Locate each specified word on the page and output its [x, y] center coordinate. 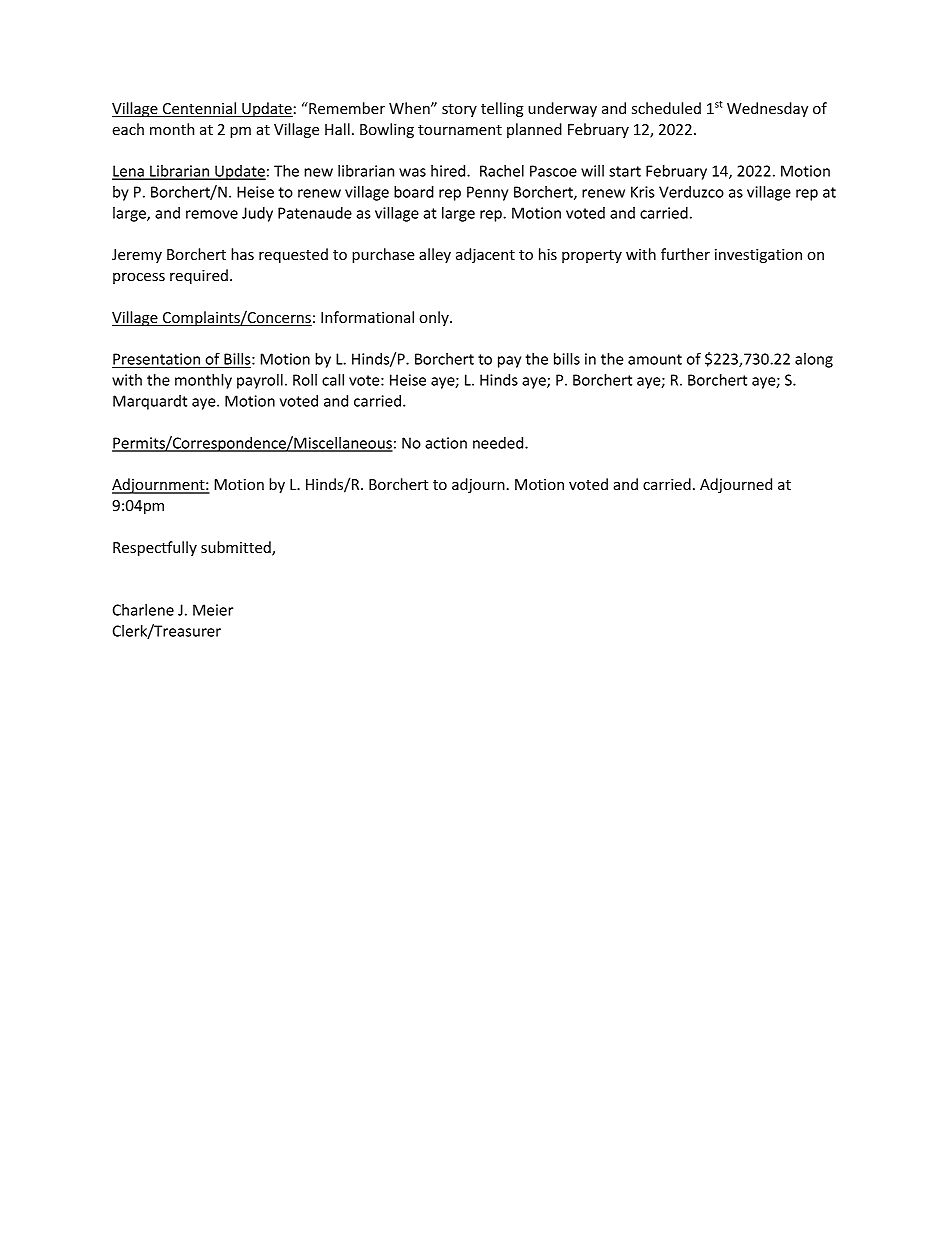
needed [499, 443]
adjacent [485, 255]
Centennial [200, 109]
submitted [237, 548]
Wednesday [767, 109]
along [814, 360]
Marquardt [150, 402]
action [446, 443]
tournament [460, 130]
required [199, 276]
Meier [213, 610]
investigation [758, 256]
